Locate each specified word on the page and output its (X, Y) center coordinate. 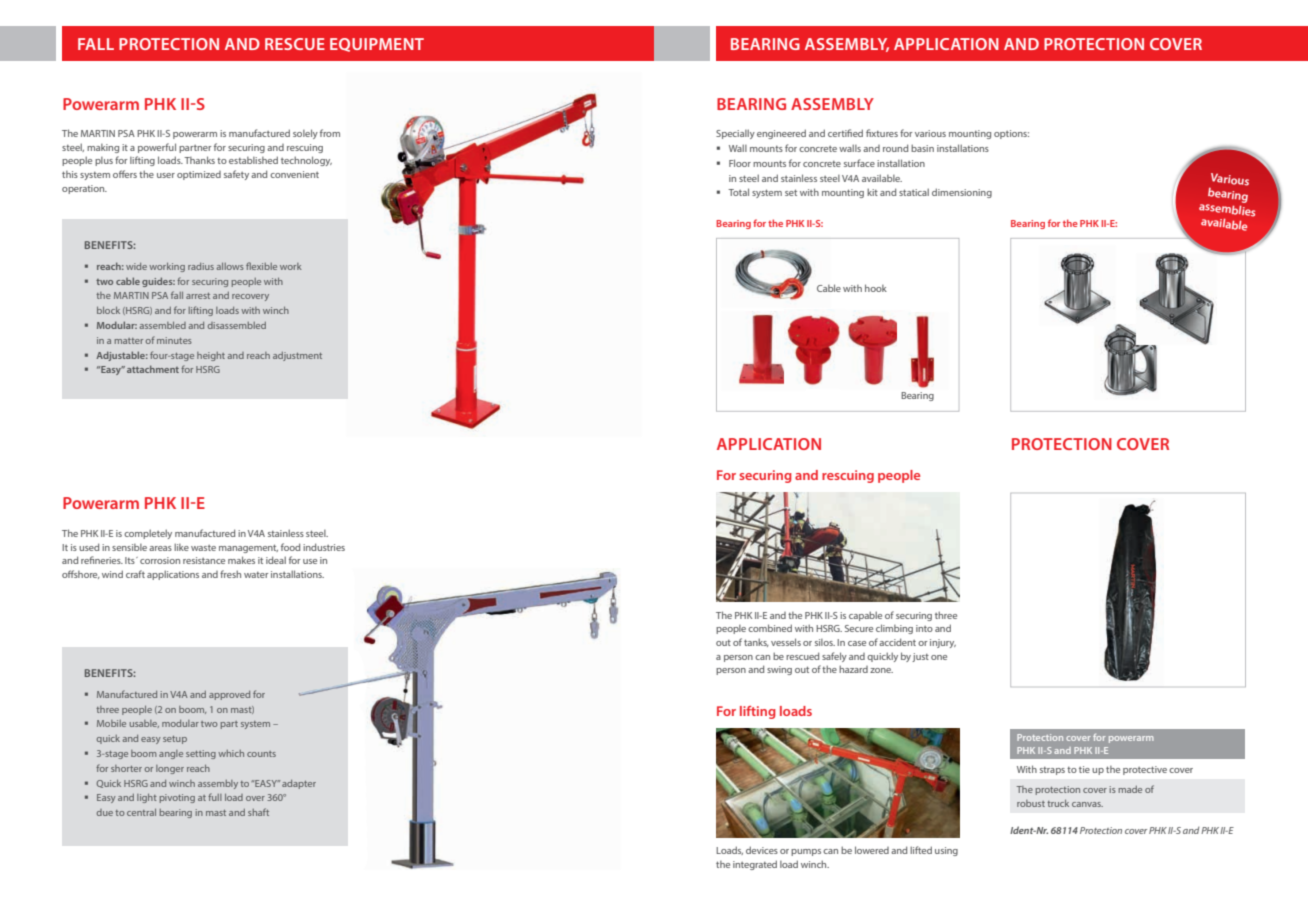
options (1011, 134)
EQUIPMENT (377, 45)
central (141, 812)
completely (148, 534)
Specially (735, 134)
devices (762, 850)
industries (324, 547)
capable (865, 616)
